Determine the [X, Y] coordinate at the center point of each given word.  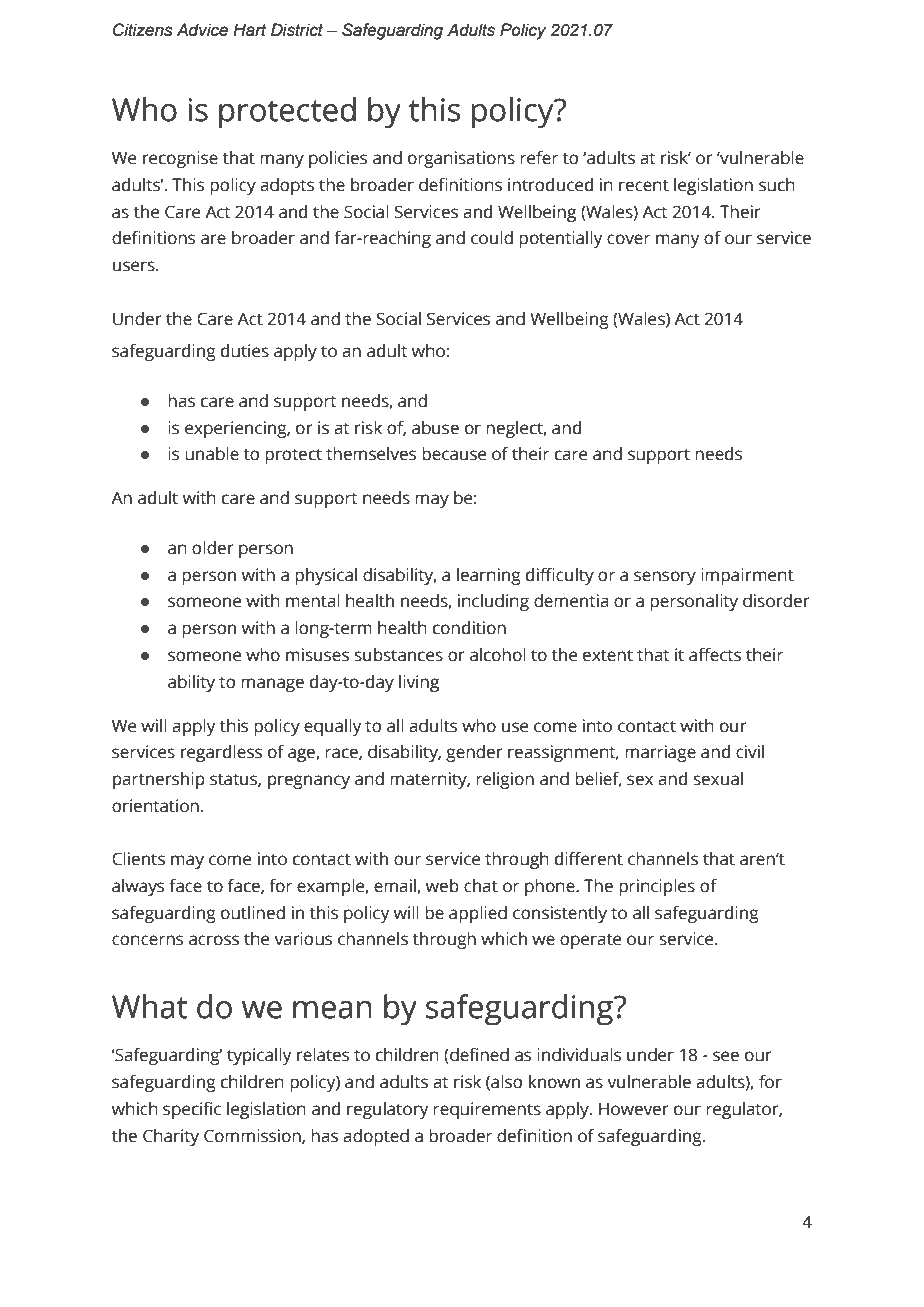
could [492, 238]
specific [192, 1110]
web [442, 886]
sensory [665, 578]
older [213, 548]
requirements [487, 1110]
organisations [461, 159]
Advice [202, 30]
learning [489, 576]
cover [628, 239]
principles [657, 887]
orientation [155, 806]
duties [245, 351]
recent [644, 186]
